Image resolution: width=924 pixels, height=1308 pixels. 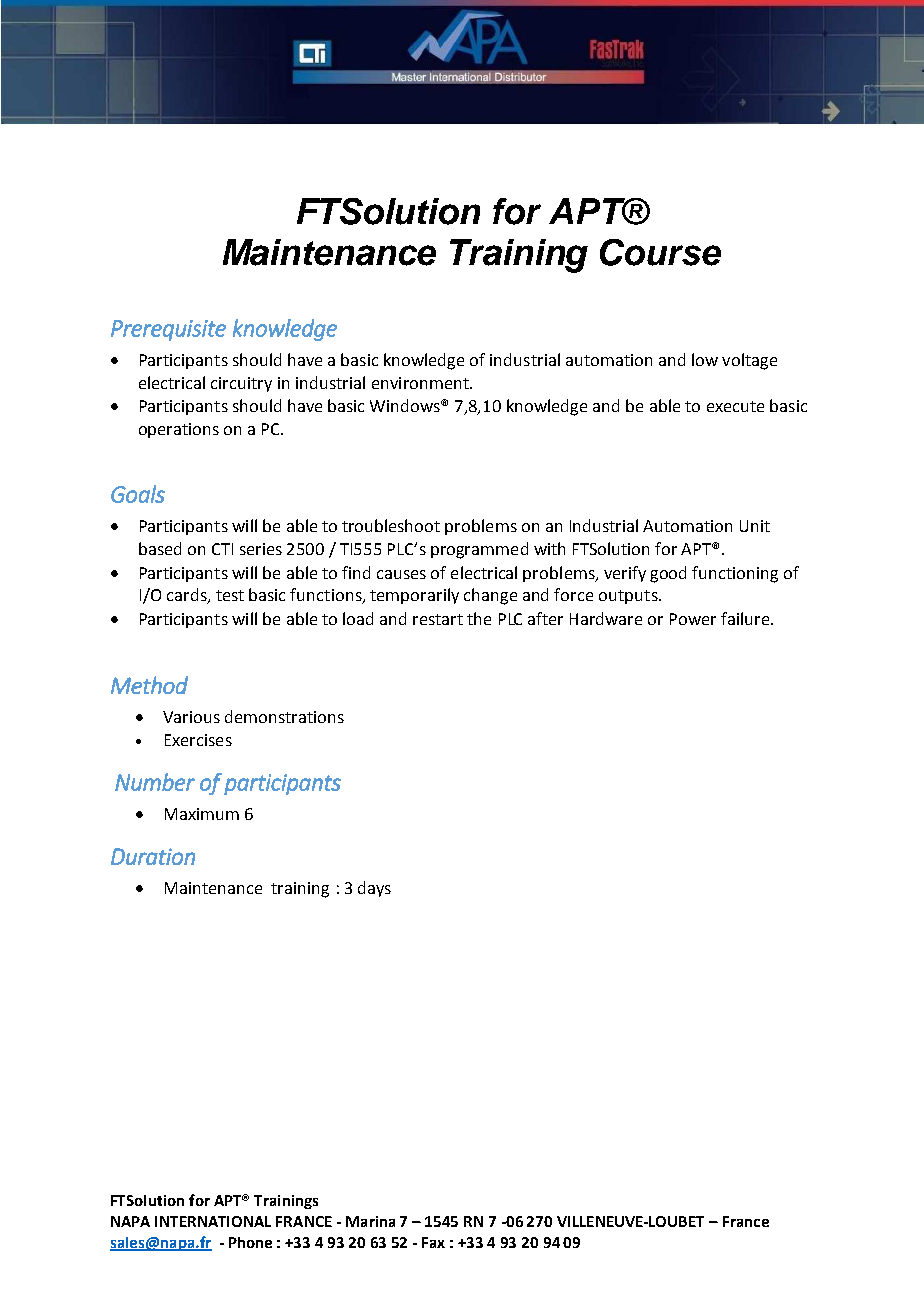 I want to click on Exercises, so click(x=198, y=740).
